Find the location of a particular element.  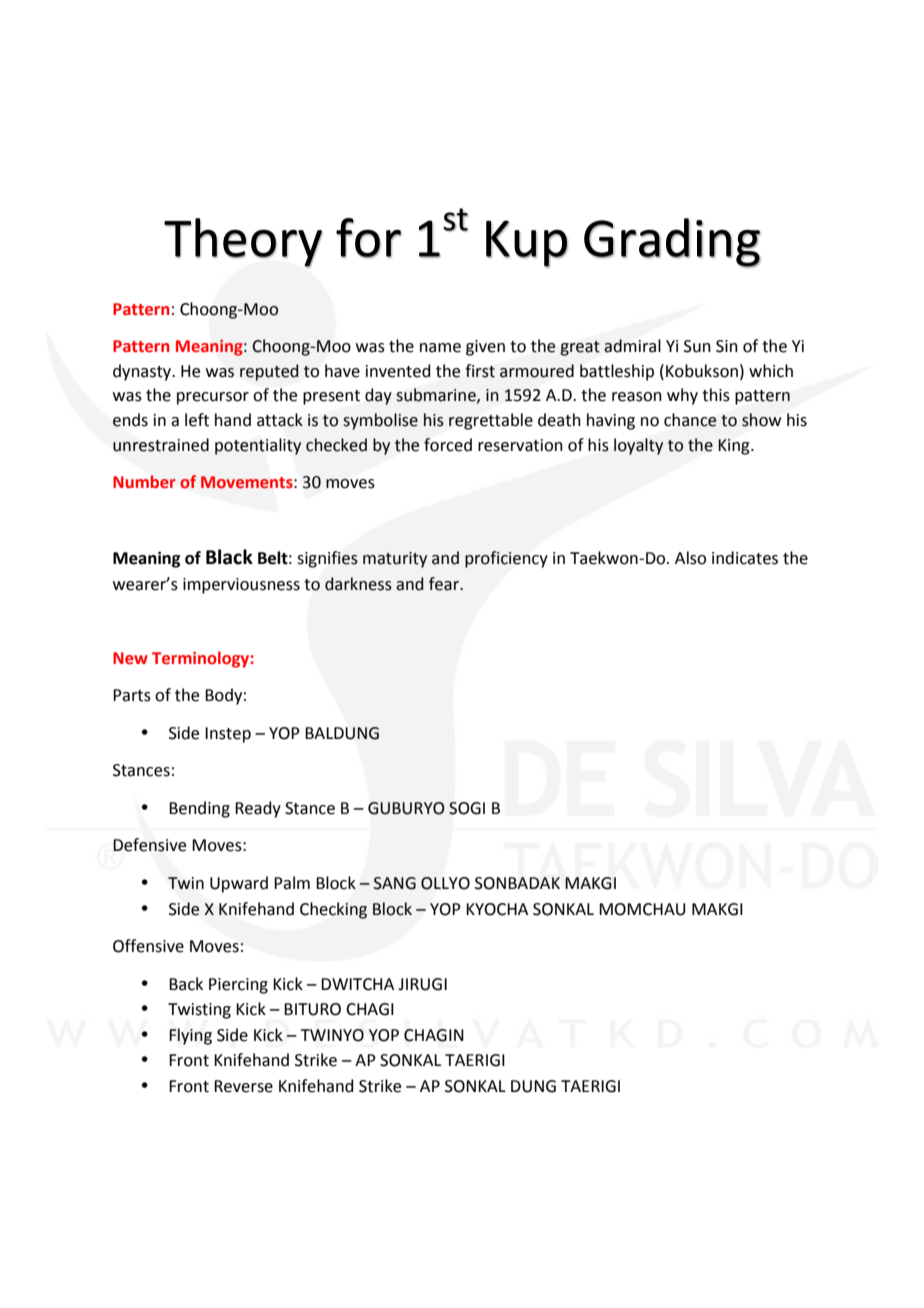

Flying is located at coordinates (190, 1036).
